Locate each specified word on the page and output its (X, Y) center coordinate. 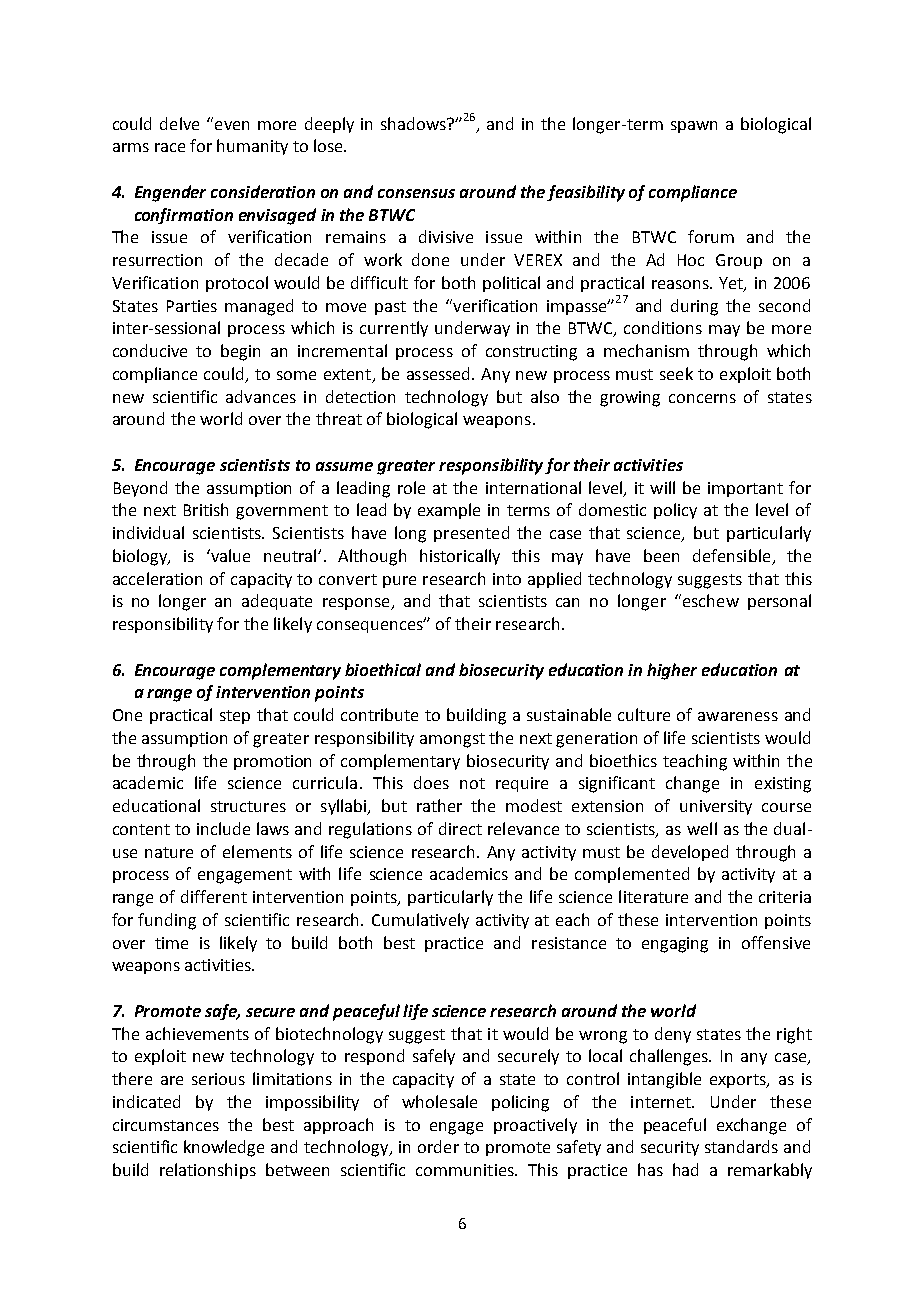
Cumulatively (420, 921)
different (214, 896)
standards (741, 1146)
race (170, 147)
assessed (438, 373)
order (438, 1146)
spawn (694, 127)
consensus (416, 193)
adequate (277, 602)
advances (261, 396)
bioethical (383, 669)
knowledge (224, 1148)
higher (672, 671)
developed (690, 853)
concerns (702, 398)
